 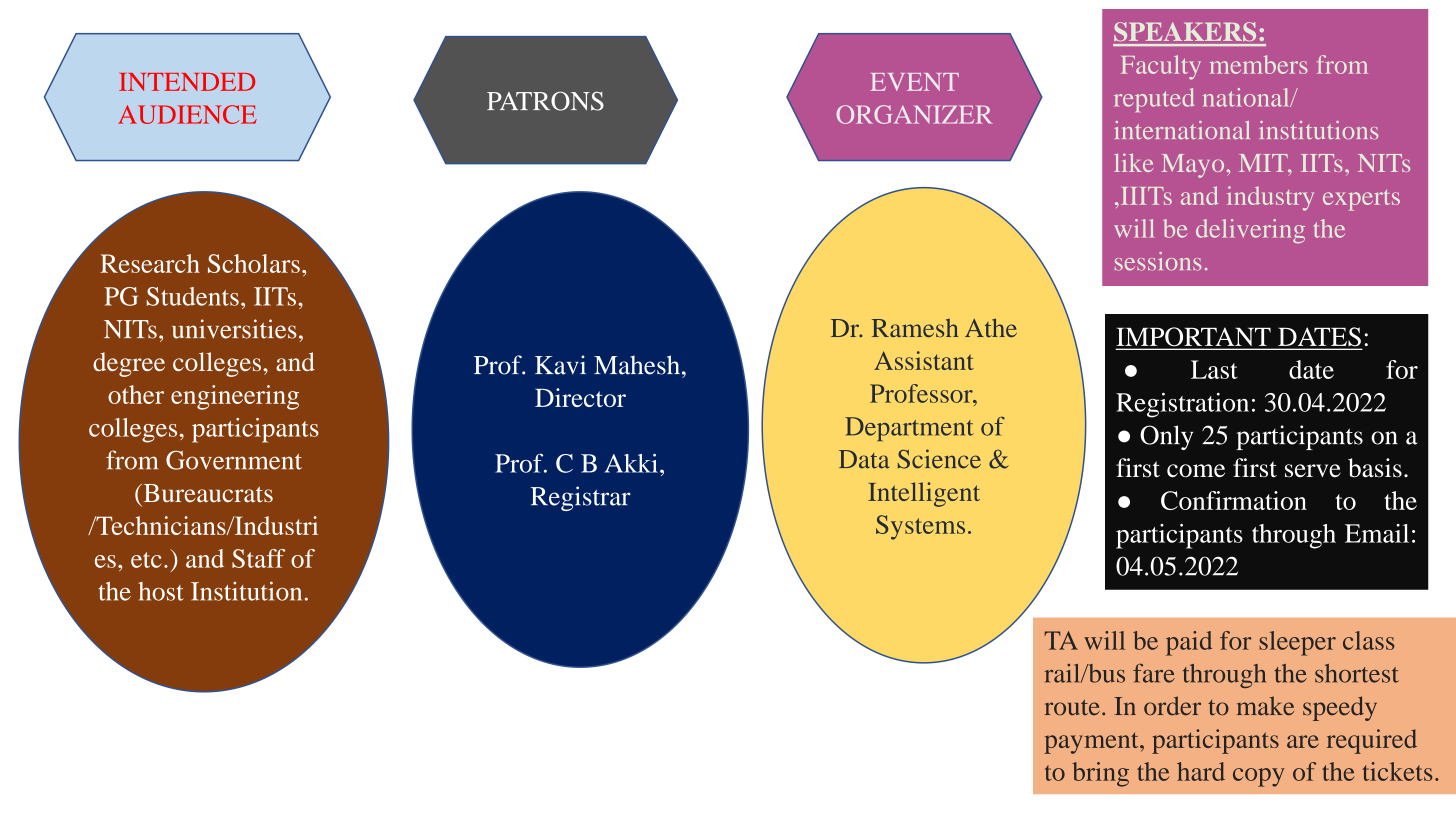 I want to click on Systems, so click(x=920, y=527).
